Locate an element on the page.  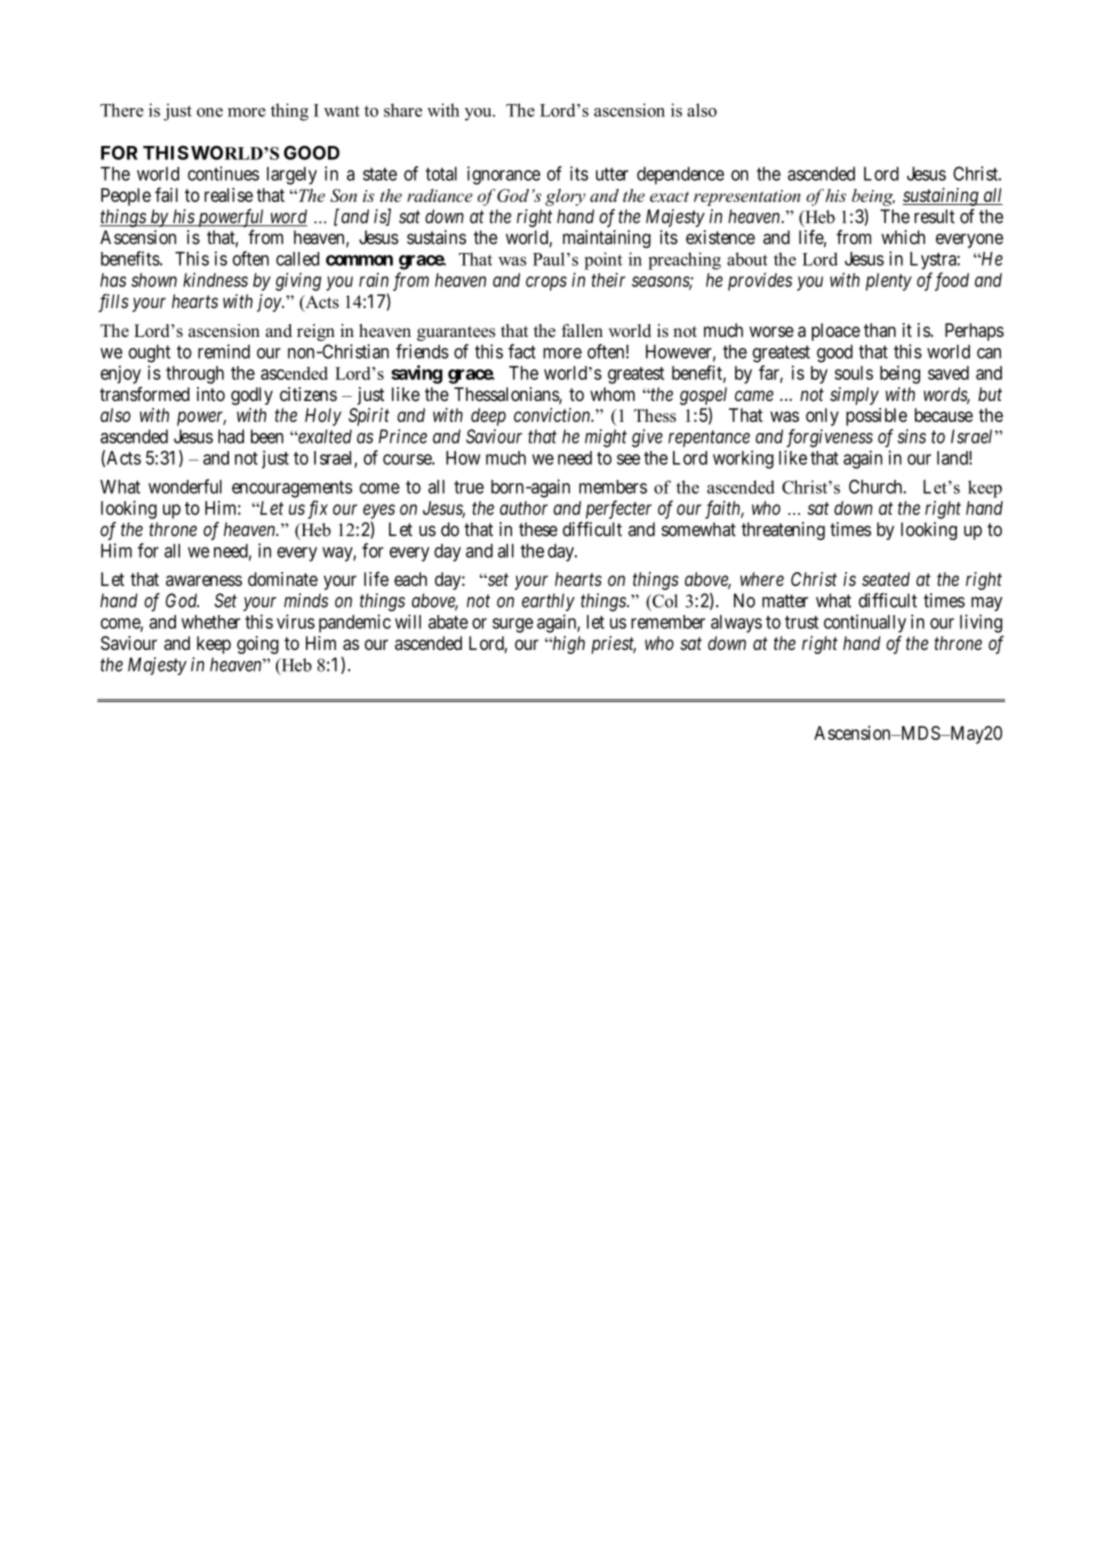
through is located at coordinates (195, 375).
